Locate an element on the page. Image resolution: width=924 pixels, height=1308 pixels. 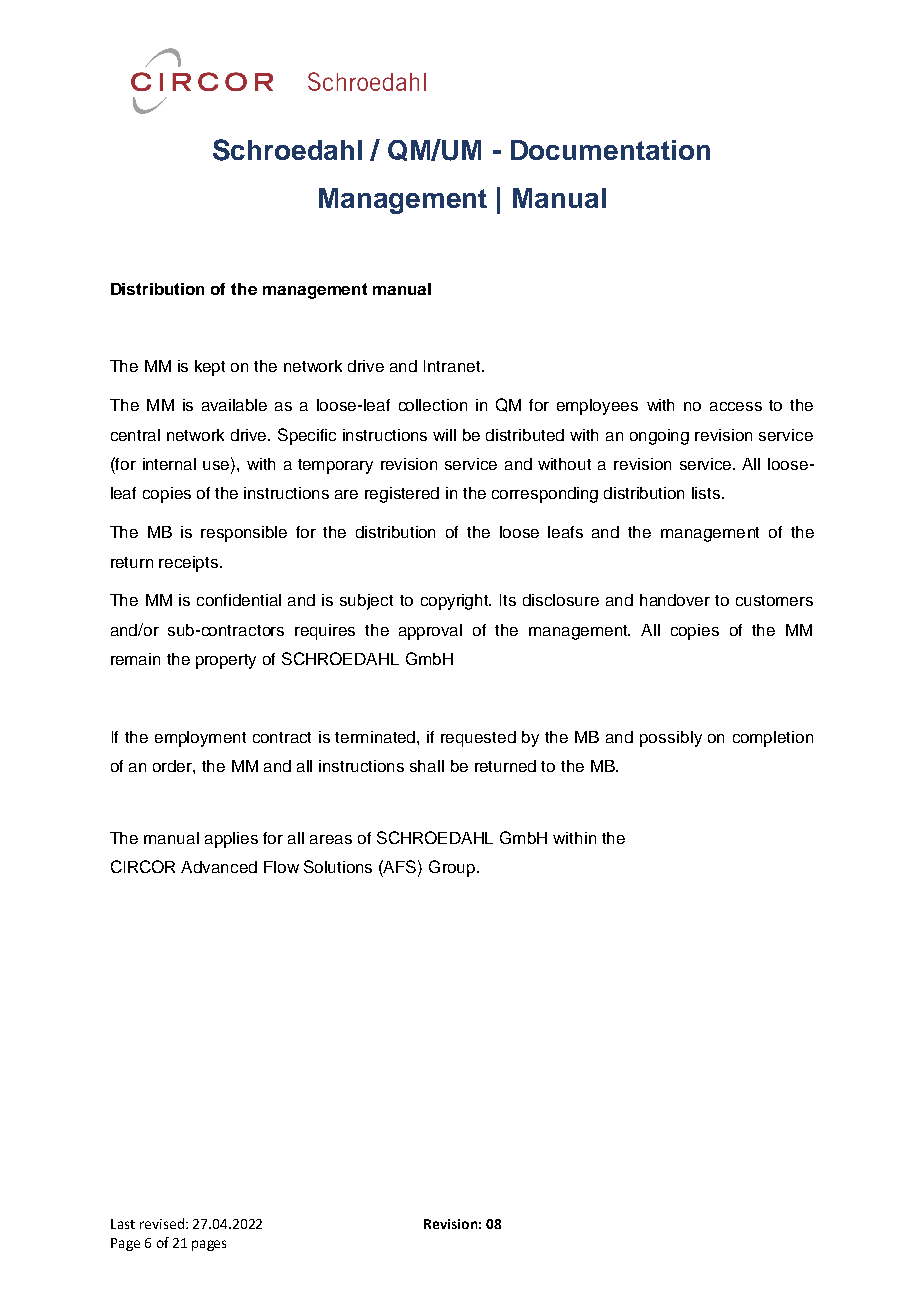
lists is located at coordinates (707, 493).
